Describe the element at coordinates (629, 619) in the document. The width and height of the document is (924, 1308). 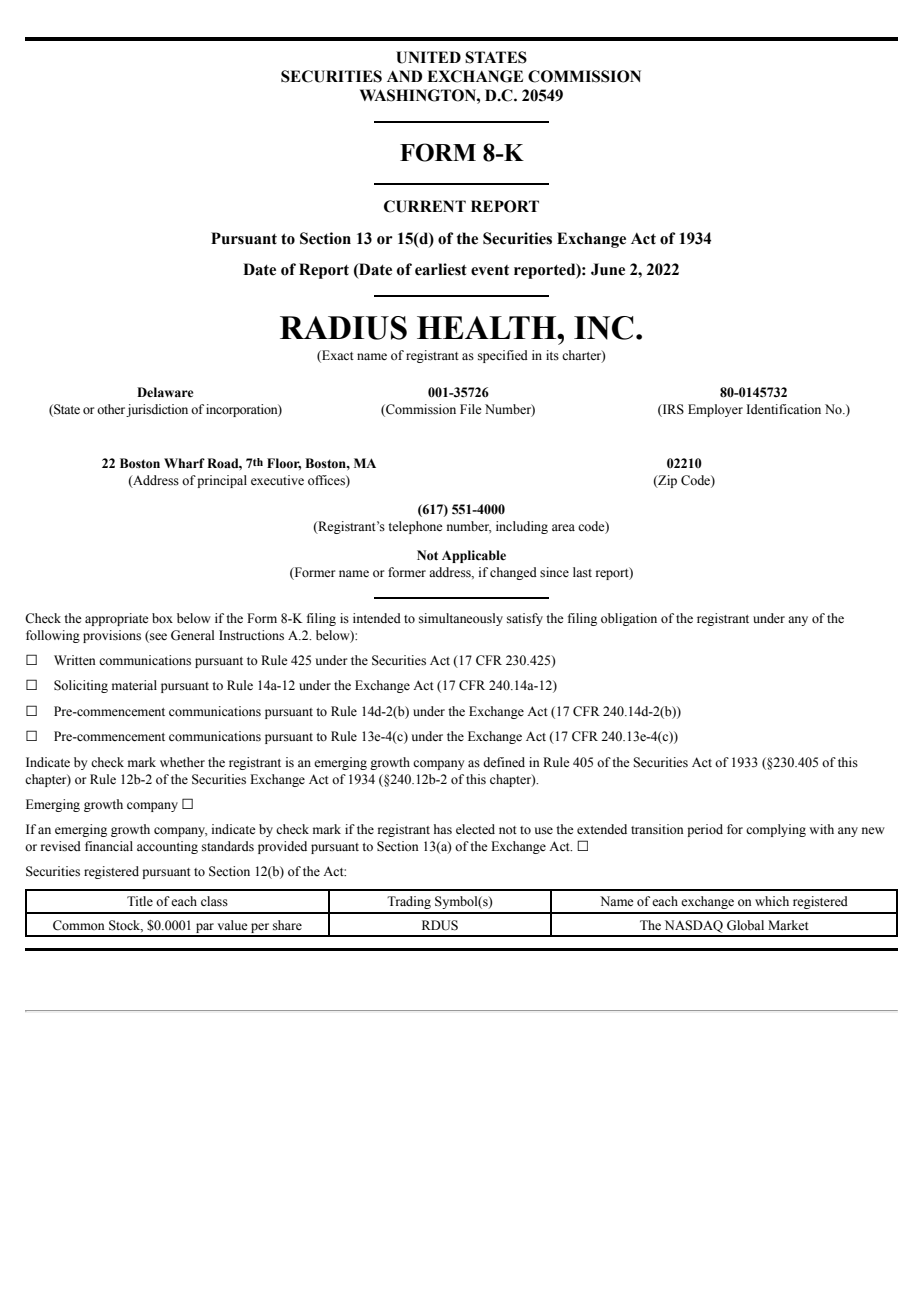
I see `obligation` at that location.
